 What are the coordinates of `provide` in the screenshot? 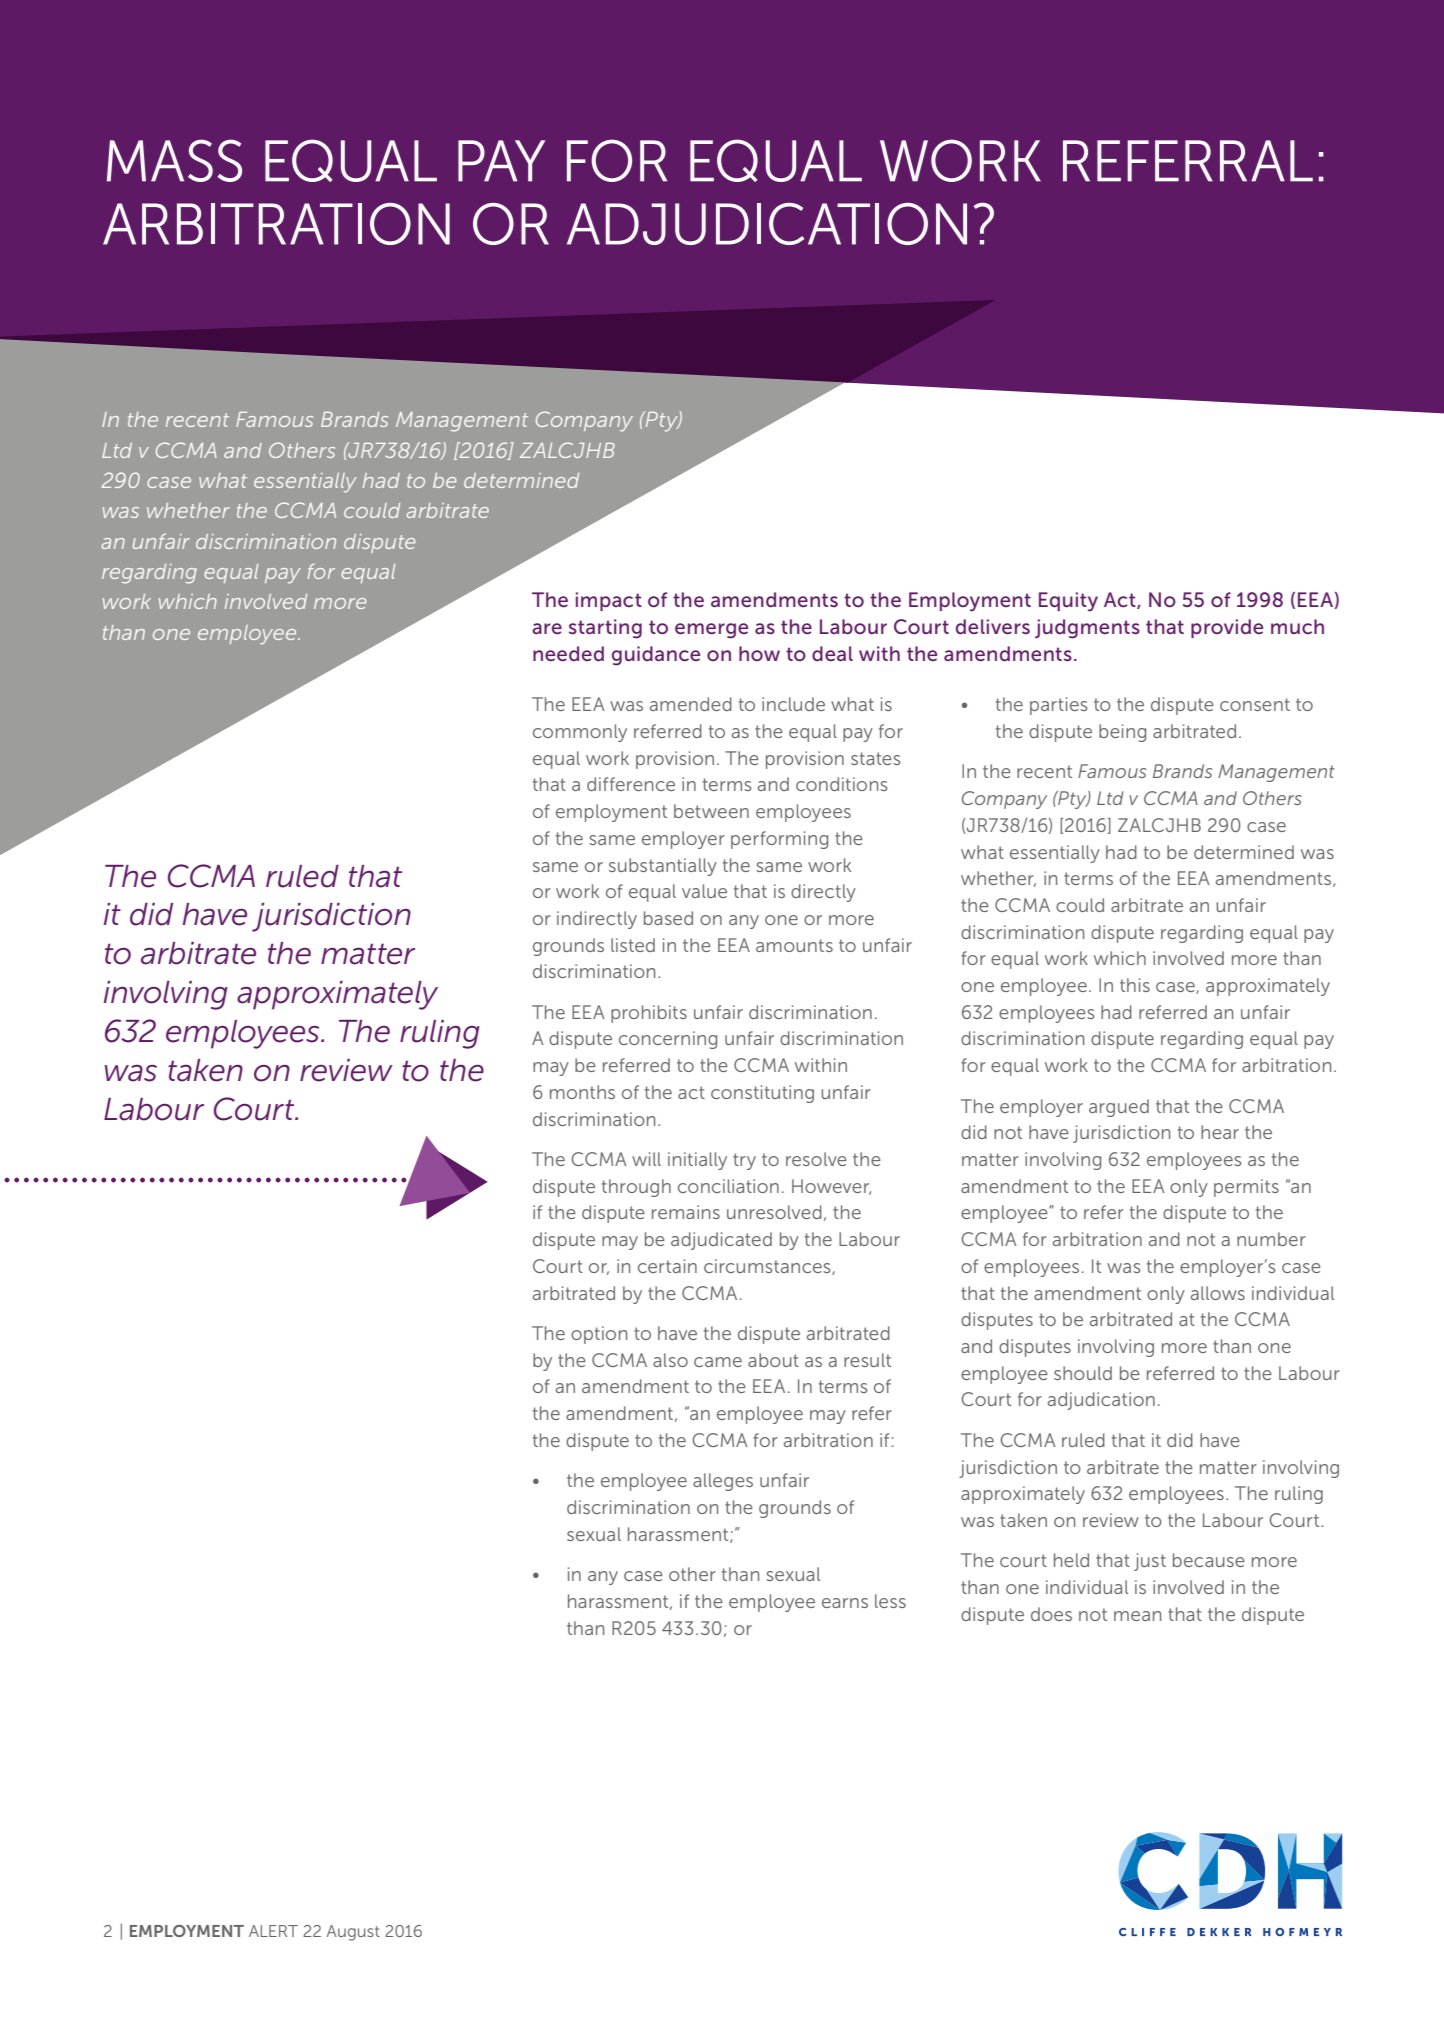 It's located at (1227, 628).
